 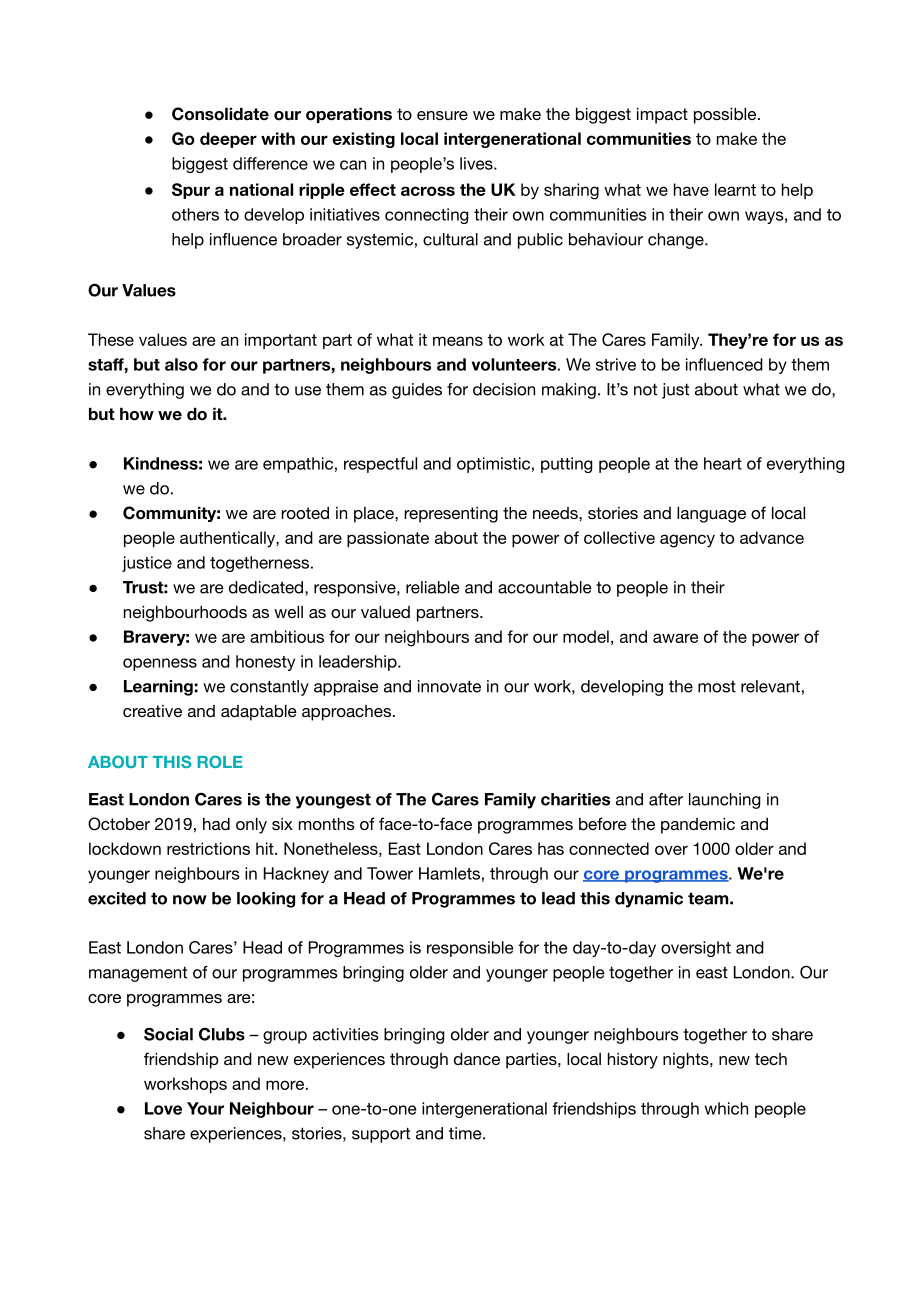 I want to click on deeper, so click(x=228, y=140).
